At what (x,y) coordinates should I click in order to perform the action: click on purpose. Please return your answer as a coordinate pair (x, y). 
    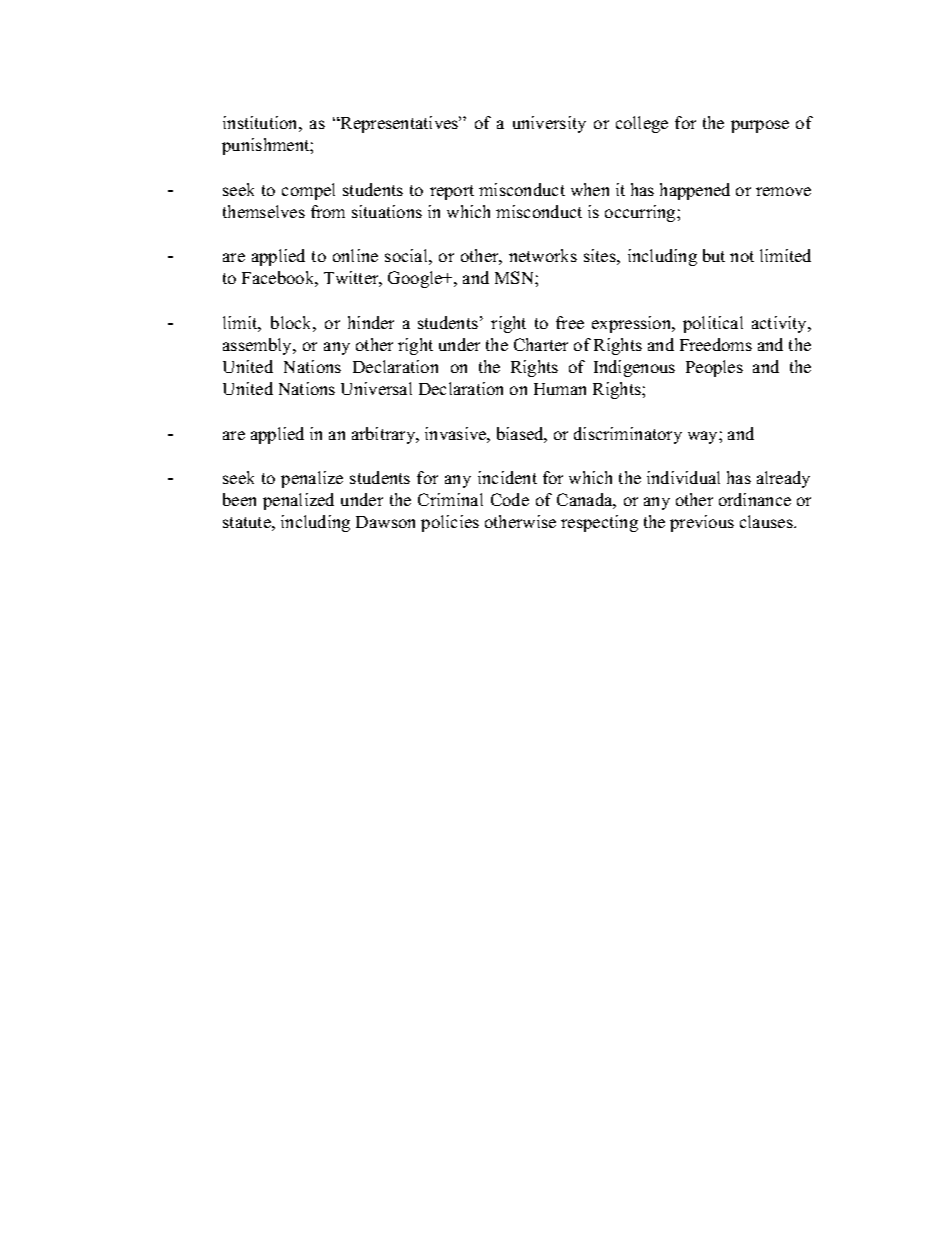
    Looking at the image, I should click on (760, 126).
